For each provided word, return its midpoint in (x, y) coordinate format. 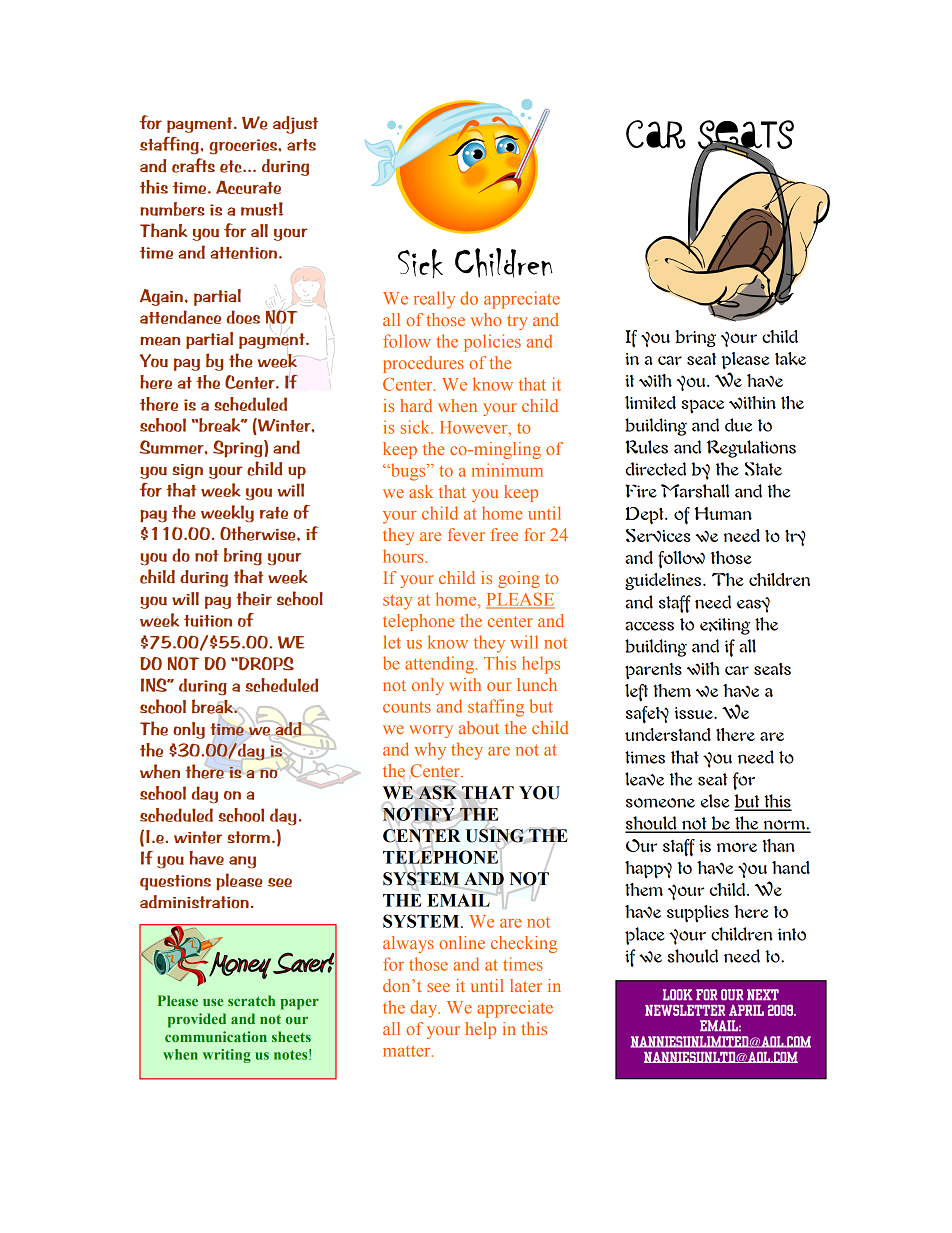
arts (301, 145)
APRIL (746, 1010)
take (790, 358)
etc (232, 166)
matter (408, 1051)
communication (216, 1036)
